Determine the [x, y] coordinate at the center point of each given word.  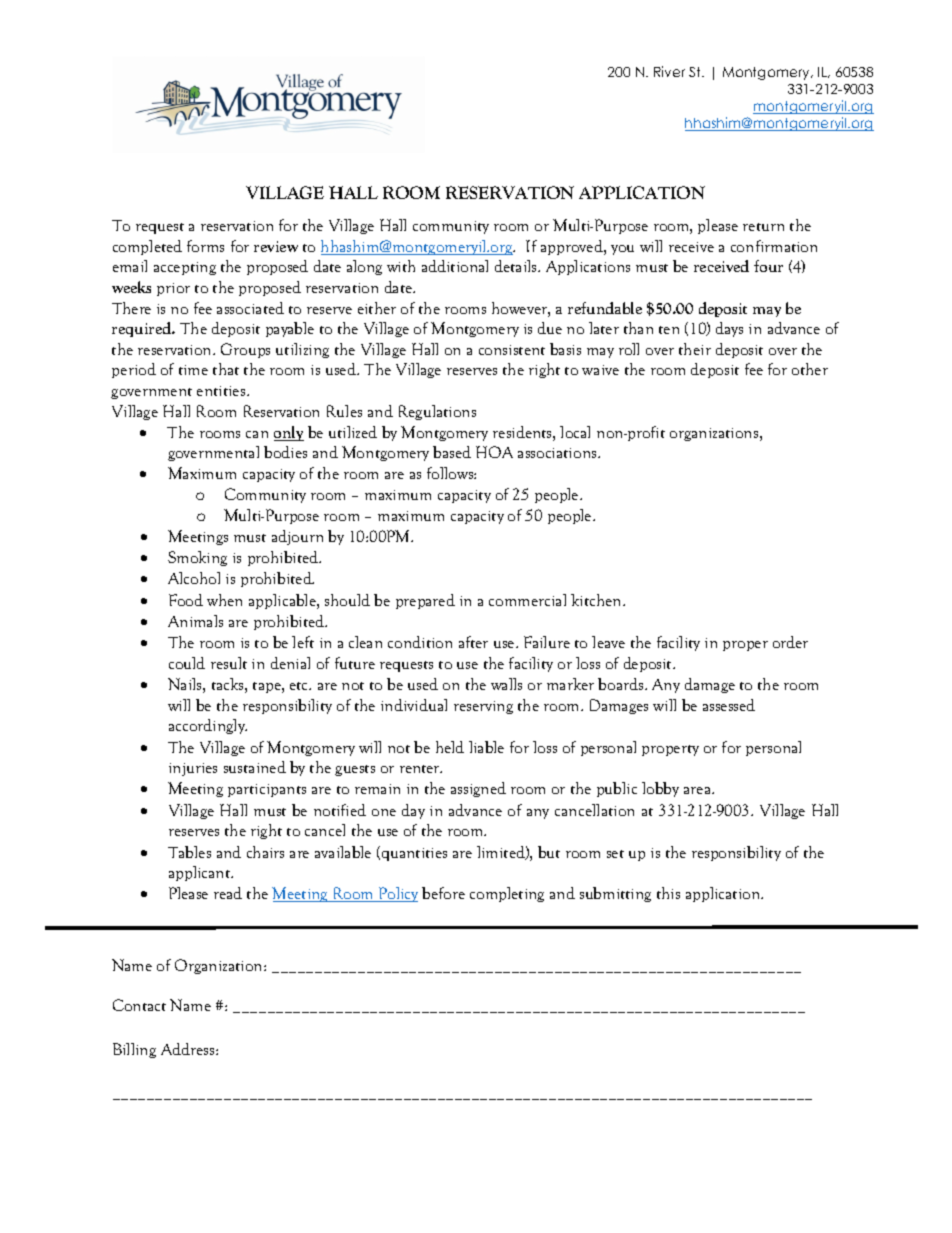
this [668, 893]
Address [189, 1049]
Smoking [197, 558]
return [763, 227]
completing [507, 894]
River [669, 71]
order [790, 642]
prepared [425, 601]
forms [205, 246]
